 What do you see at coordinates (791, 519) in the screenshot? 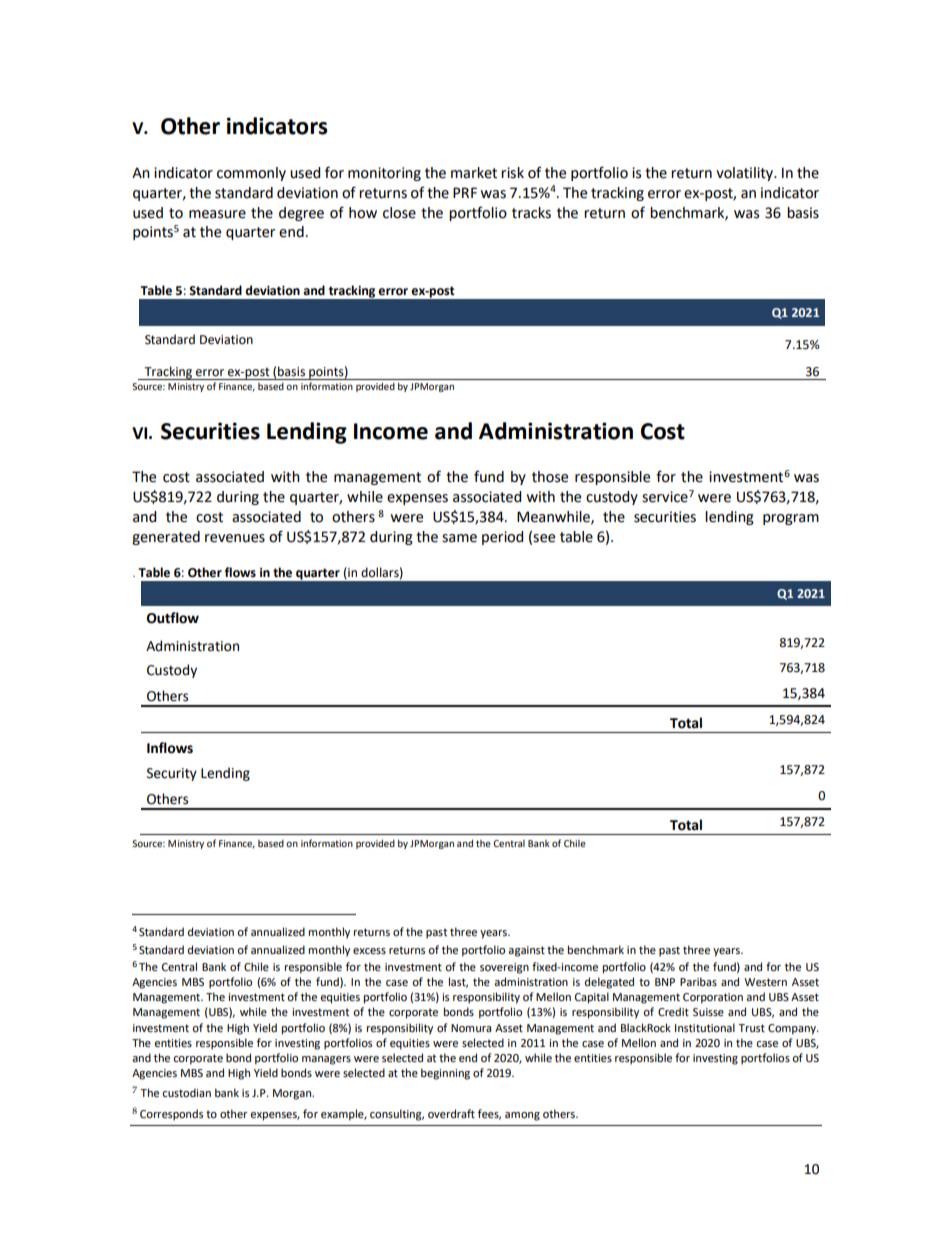
I see `program` at bounding box center [791, 519].
